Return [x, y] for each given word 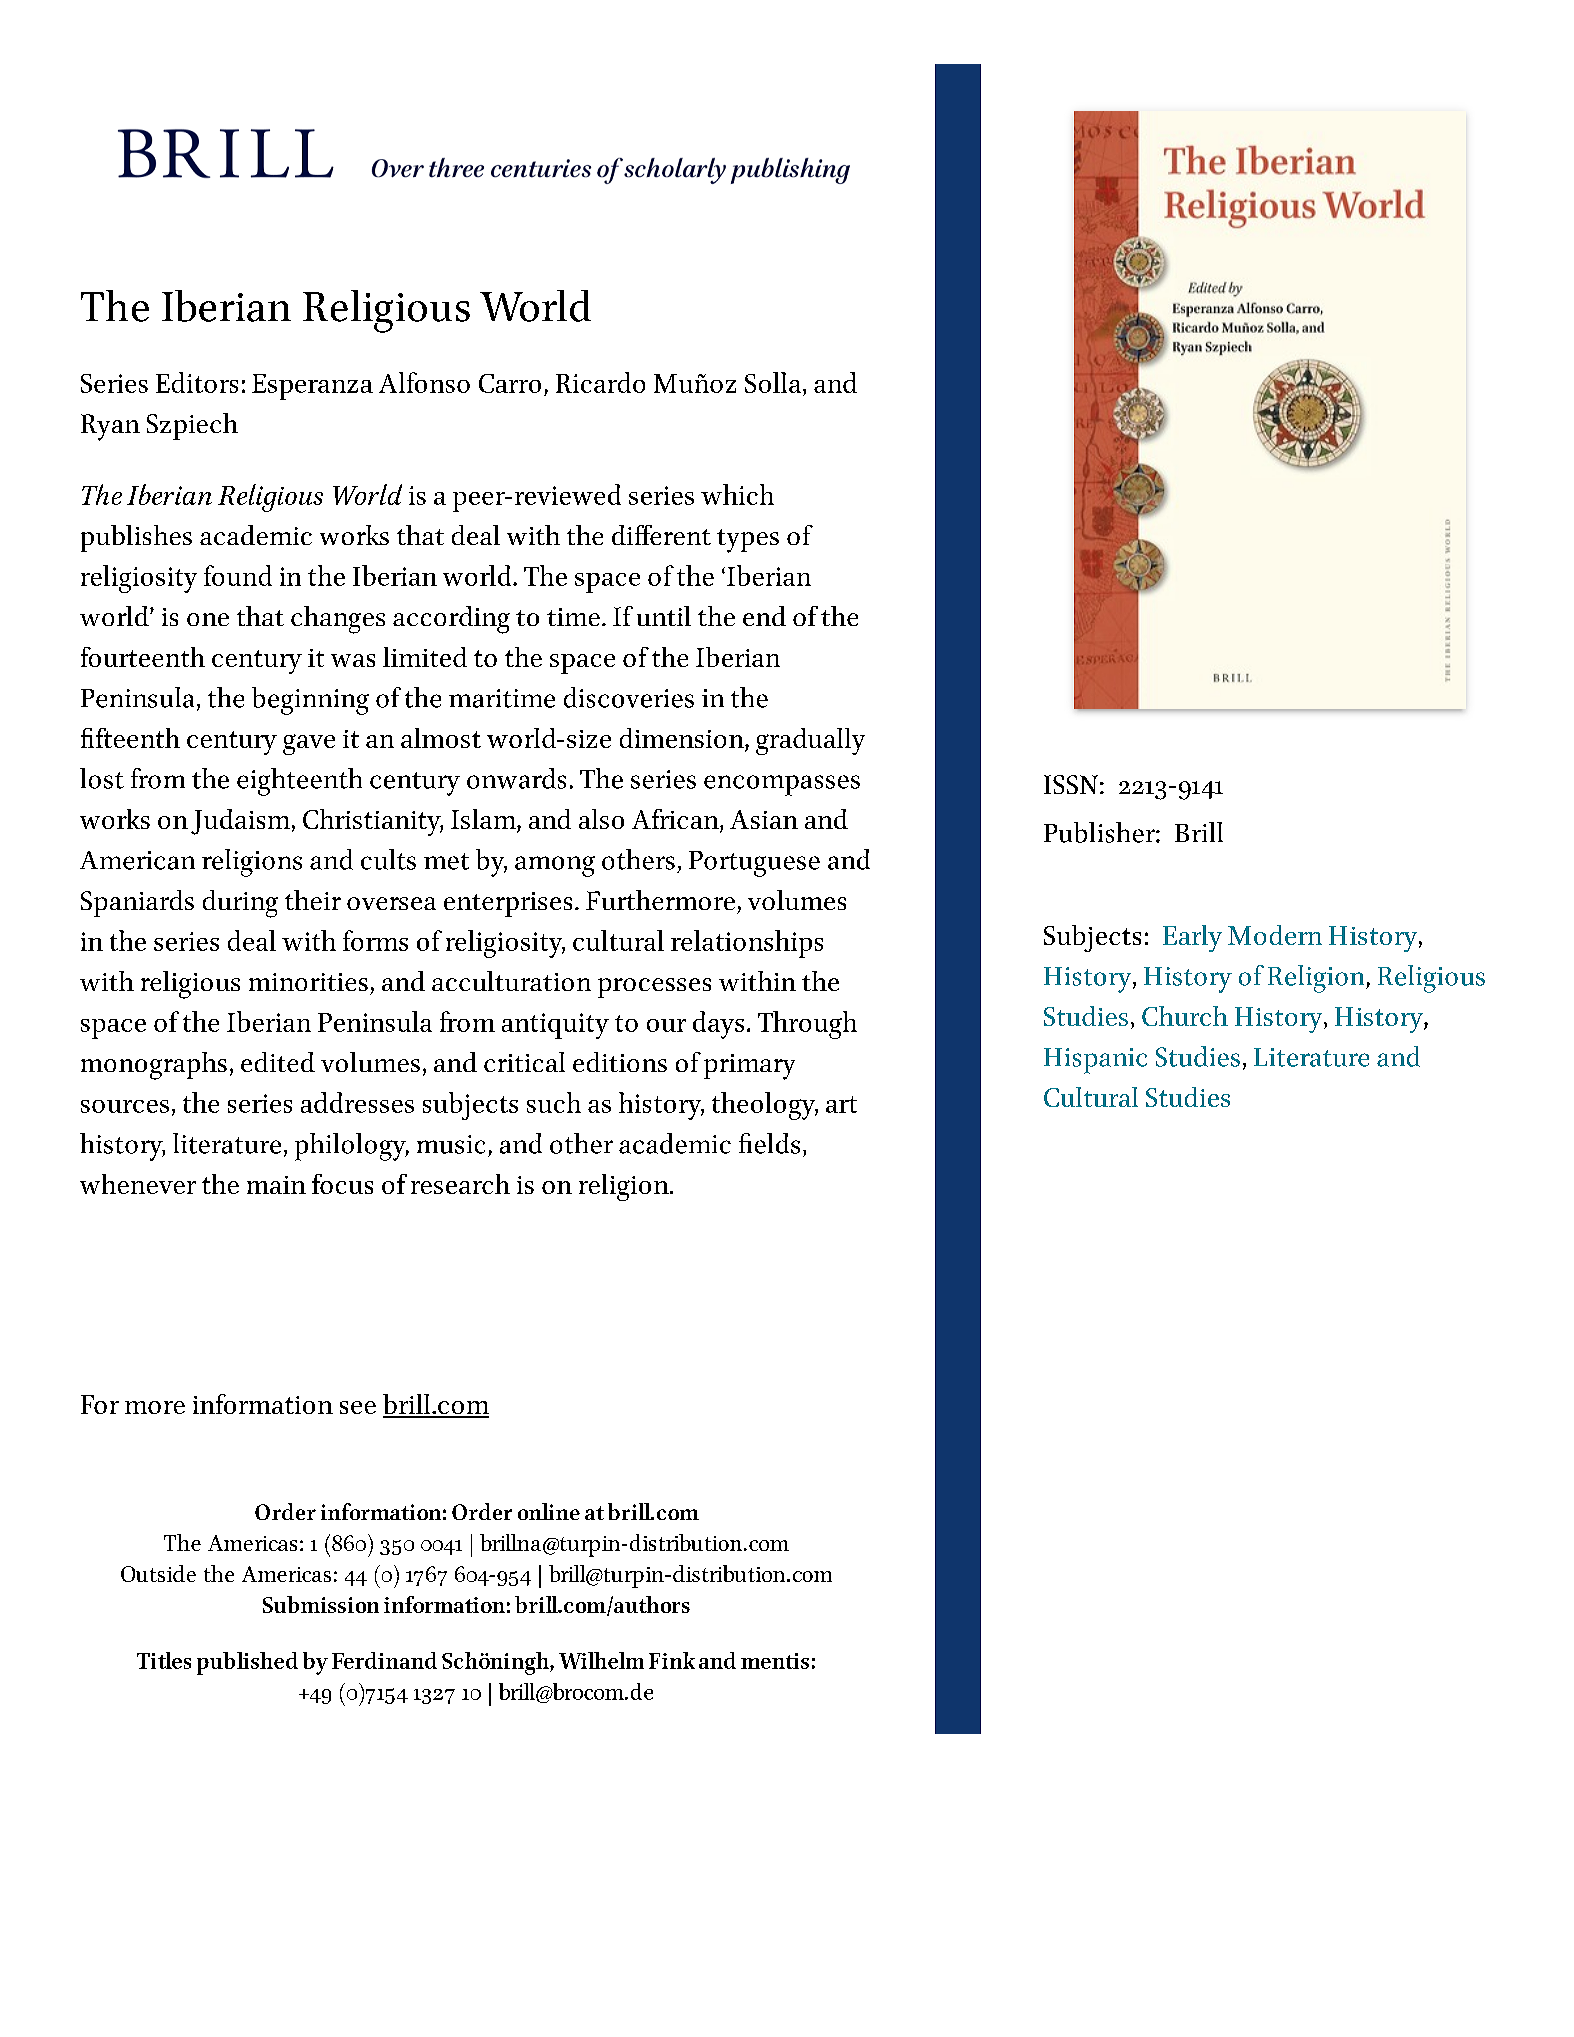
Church [1185, 1016]
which [737, 494]
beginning [310, 701]
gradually [810, 741]
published [247, 1663]
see [358, 1407]
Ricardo [600, 382]
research [460, 1184]
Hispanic [1095, 1061]
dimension [683, 739]
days [718, 1025]
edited [278, 1062]
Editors [197, 382]
